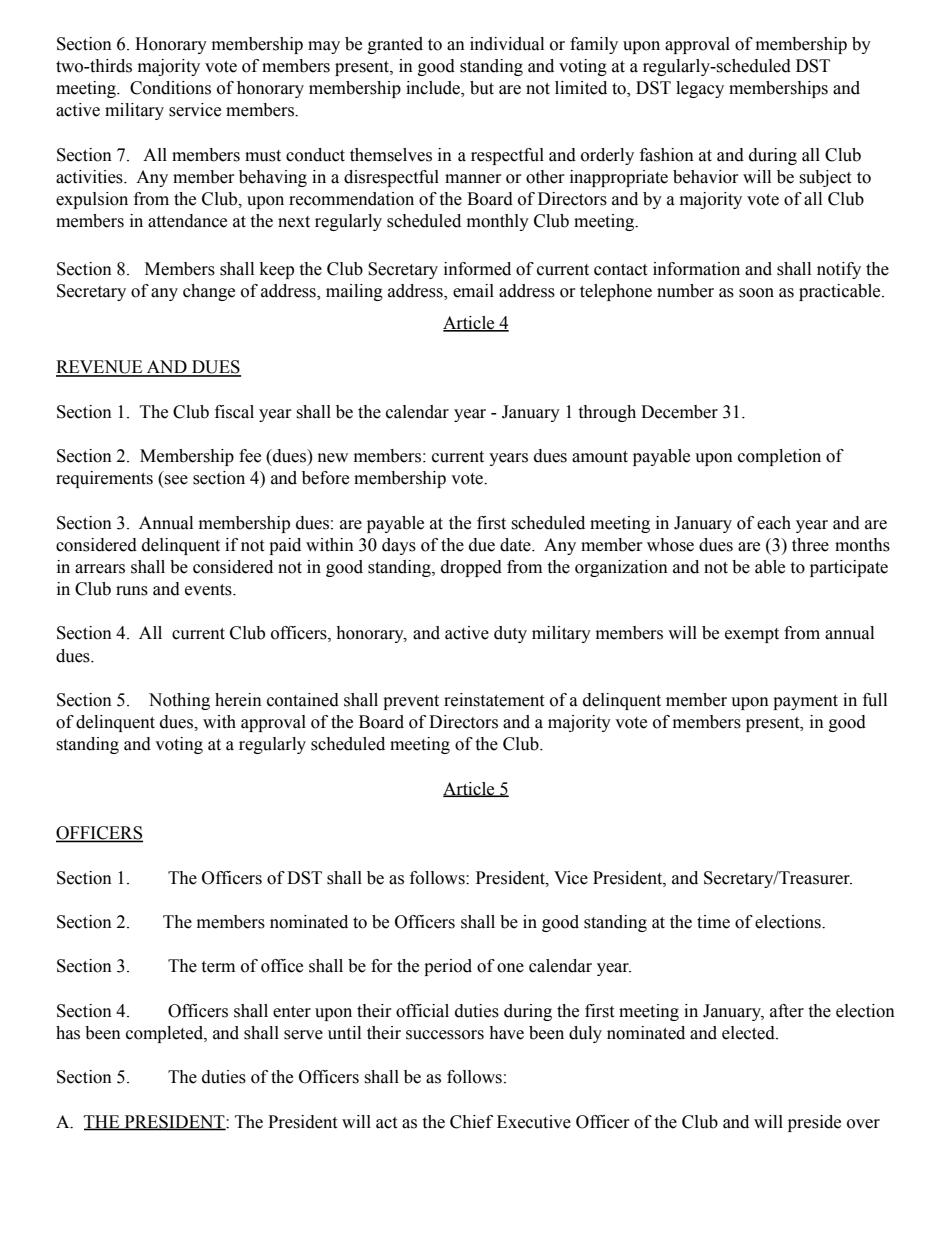  What do you see at coordinates (700, 89) in the screenshot?
I see `legacy` at bounding box center [700, 89].
